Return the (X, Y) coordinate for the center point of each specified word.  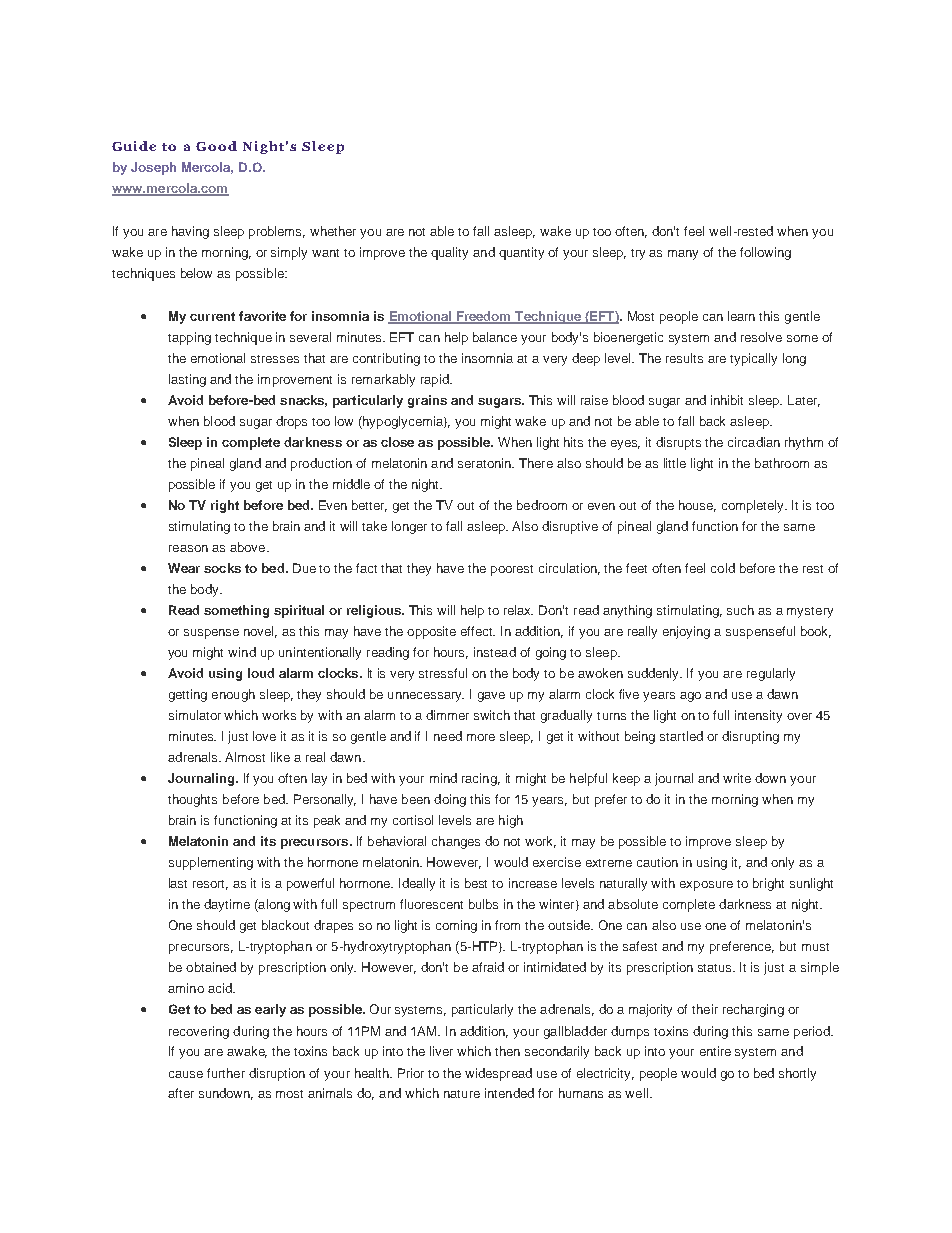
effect (478, 631)
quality (449, 253)
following (765, 253)
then (507, 1051)
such (740, 610)
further (226, 1073)
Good (216, 146)
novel (260, 632)
